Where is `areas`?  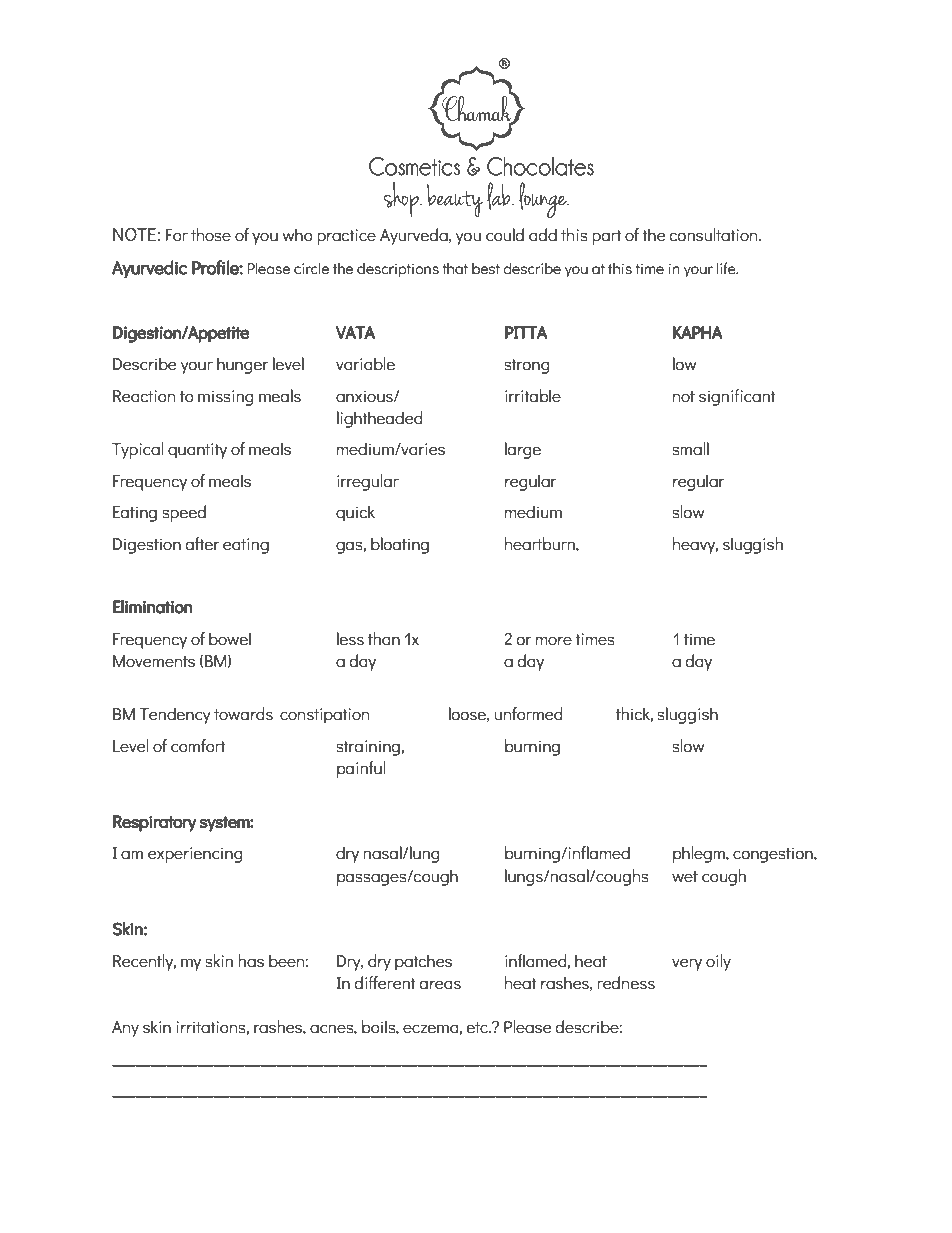
areas is located at coordinates (440, 985).
